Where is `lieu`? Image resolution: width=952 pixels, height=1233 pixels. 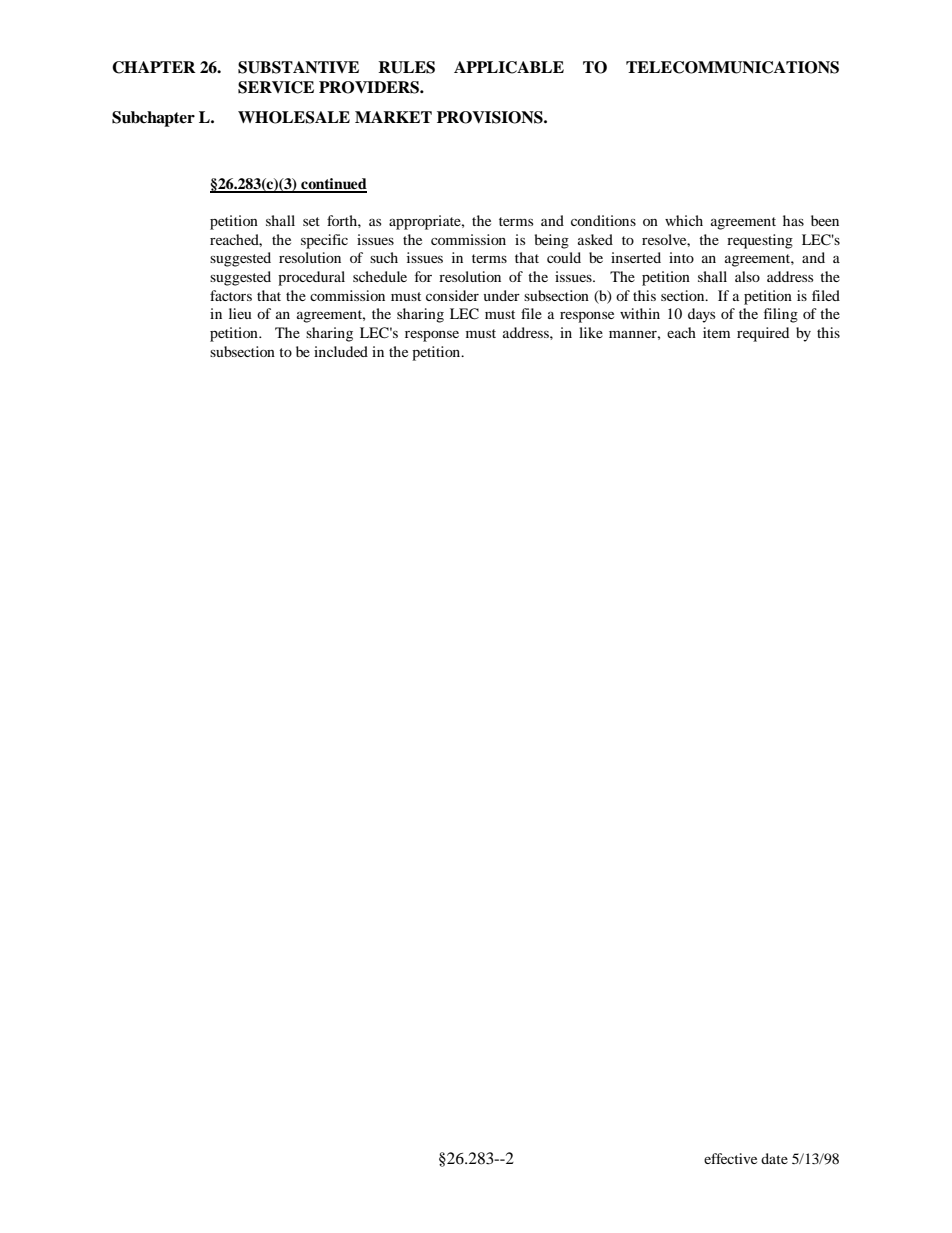
lieu is located at coordinates (240, 313).
